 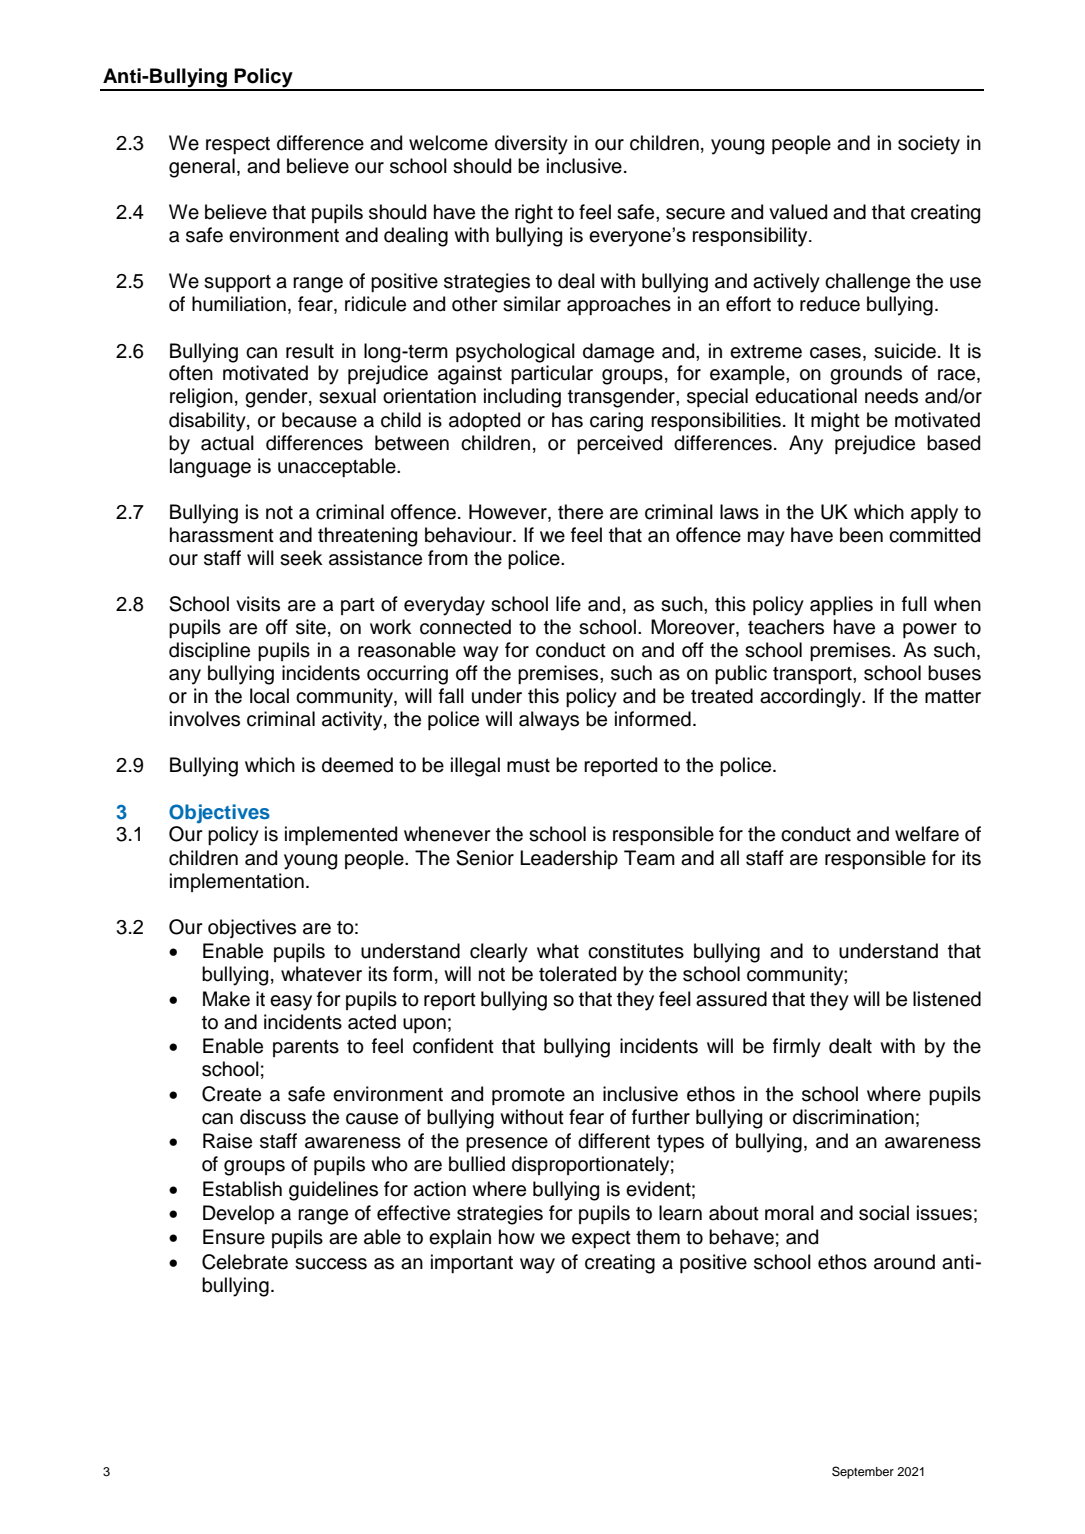 I want to click on been, so click(x=861, y=535).
